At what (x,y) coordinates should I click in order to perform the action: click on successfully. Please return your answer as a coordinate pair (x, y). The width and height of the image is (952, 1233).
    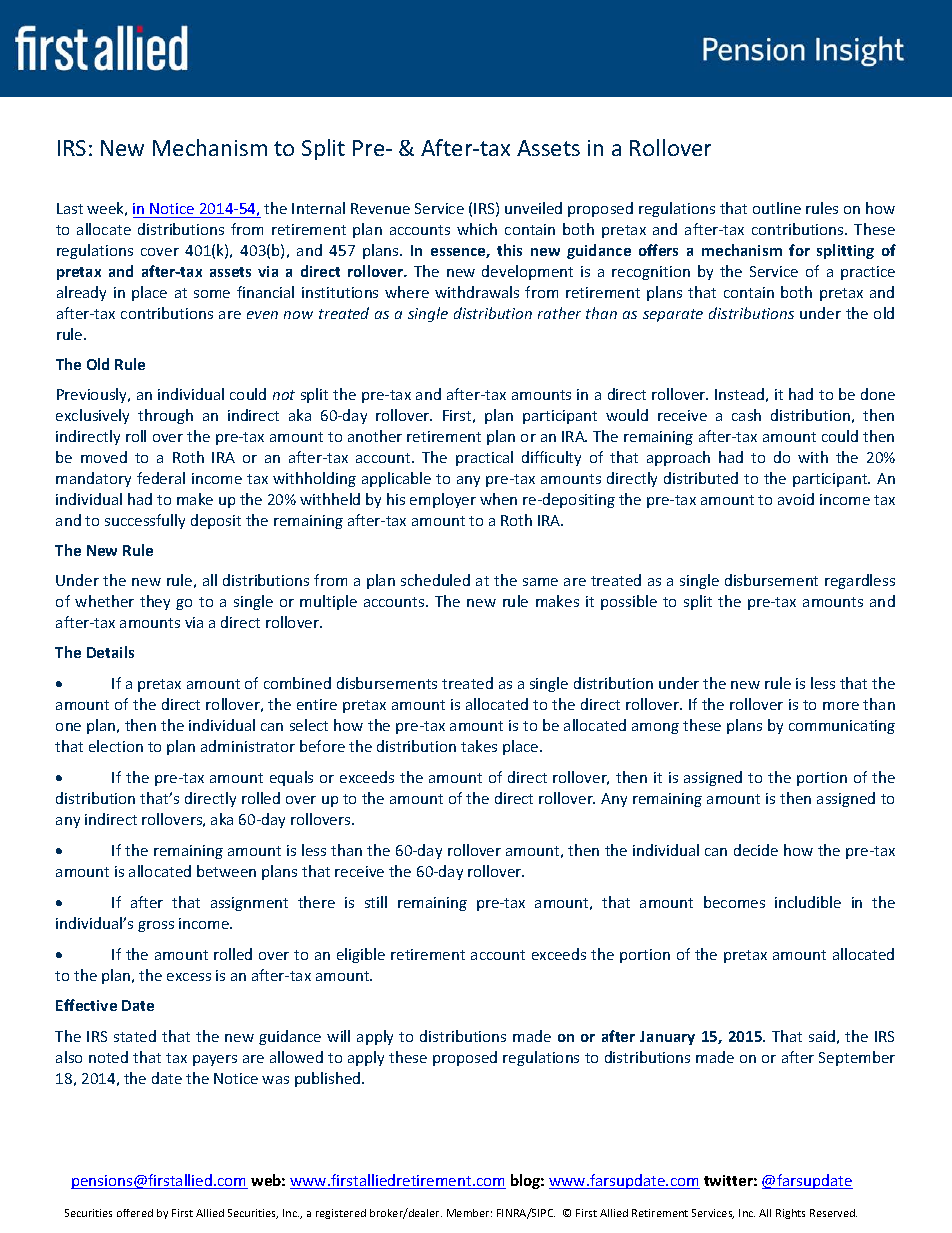
    Looking at the image, I should click on (145, 521).
